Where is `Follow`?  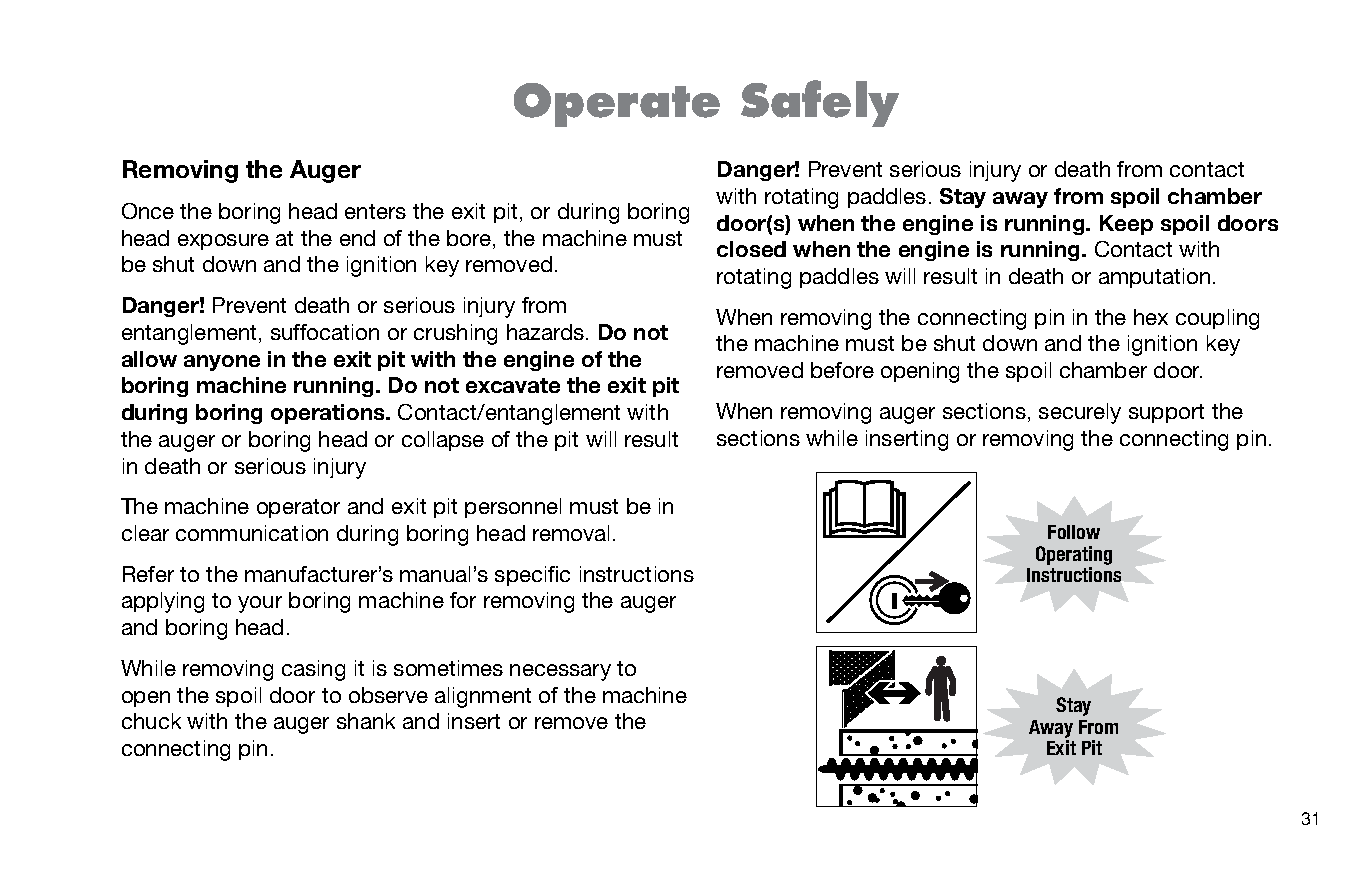 Follow is located at coordinates (1074, 532).
